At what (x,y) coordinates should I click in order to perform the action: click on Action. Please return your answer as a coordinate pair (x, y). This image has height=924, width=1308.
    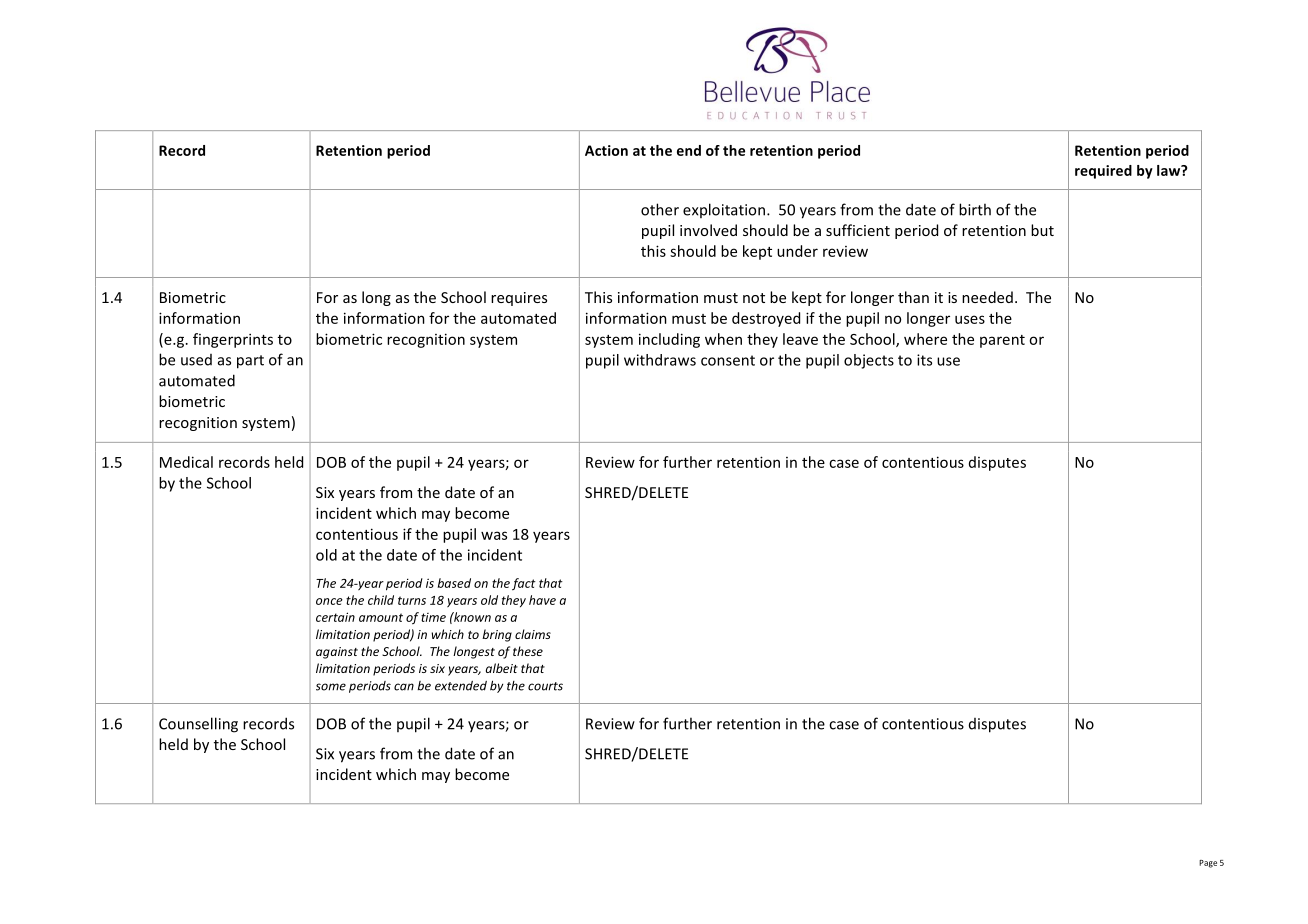
    Looking at the image, I should click on (606, 150).
